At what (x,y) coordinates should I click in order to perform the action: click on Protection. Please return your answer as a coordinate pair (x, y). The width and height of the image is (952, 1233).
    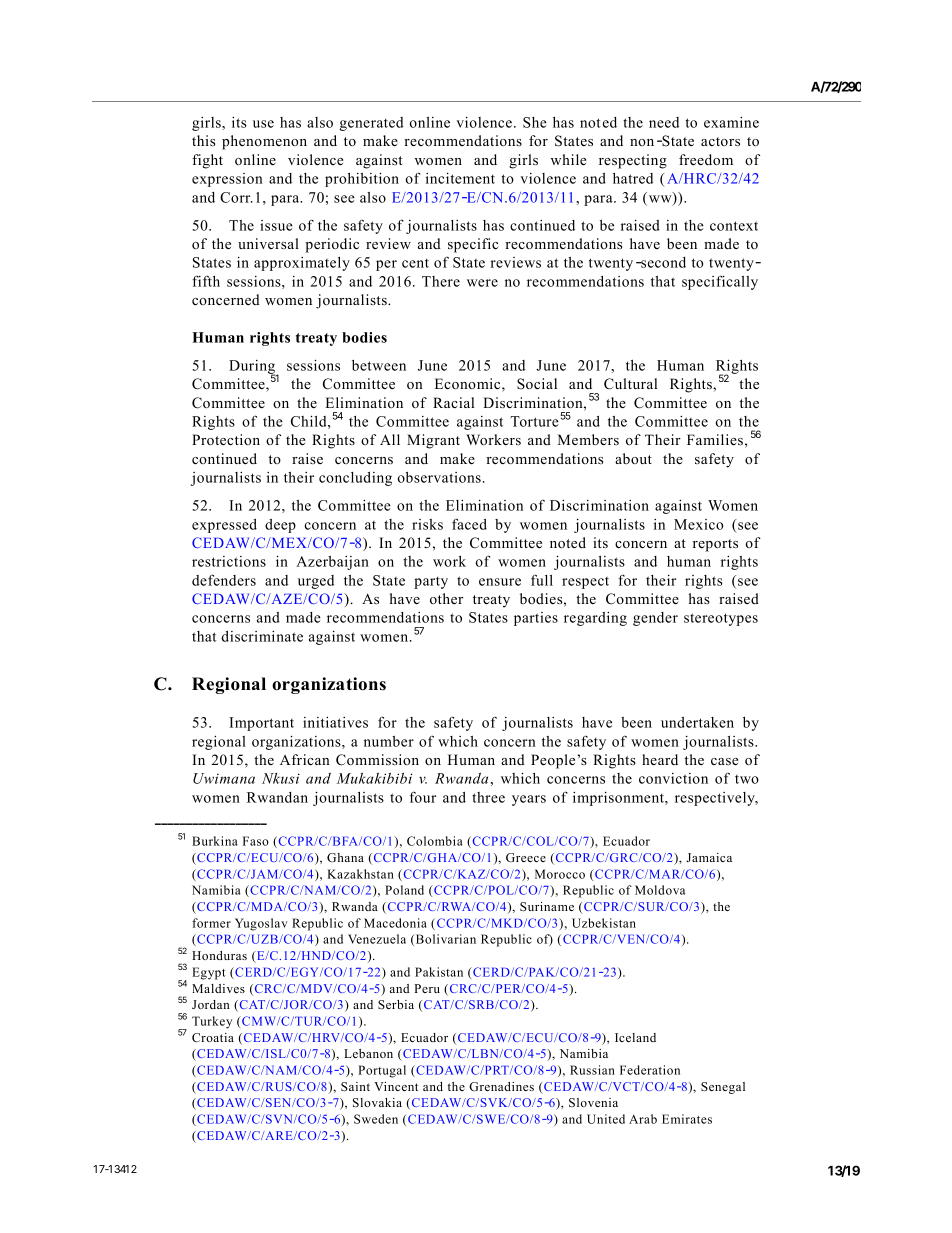
    Looking at the image, I should click on (226, 439).
